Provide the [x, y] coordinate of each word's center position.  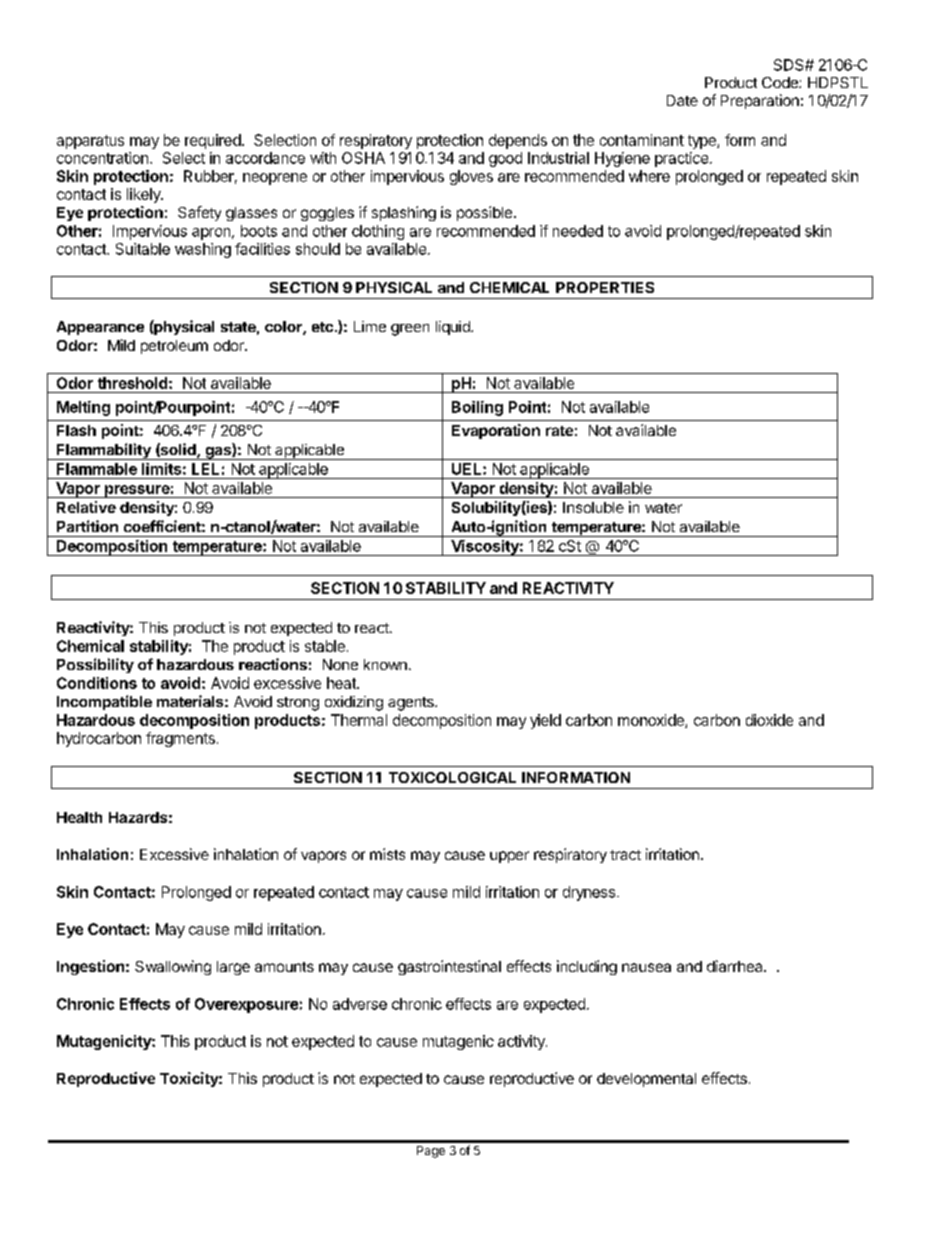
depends [518, 141]
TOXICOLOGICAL [452, 777]
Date [682, 100]
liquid [454, 328]
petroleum [174, 347]
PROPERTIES [605, 287]
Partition [87, 526]
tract [625, 855]
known [385, 664]
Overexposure [246, 1005]
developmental [646, 1080]
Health [79, 817]
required [213, 141]
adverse [360, 1004]
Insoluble [593, 507]
